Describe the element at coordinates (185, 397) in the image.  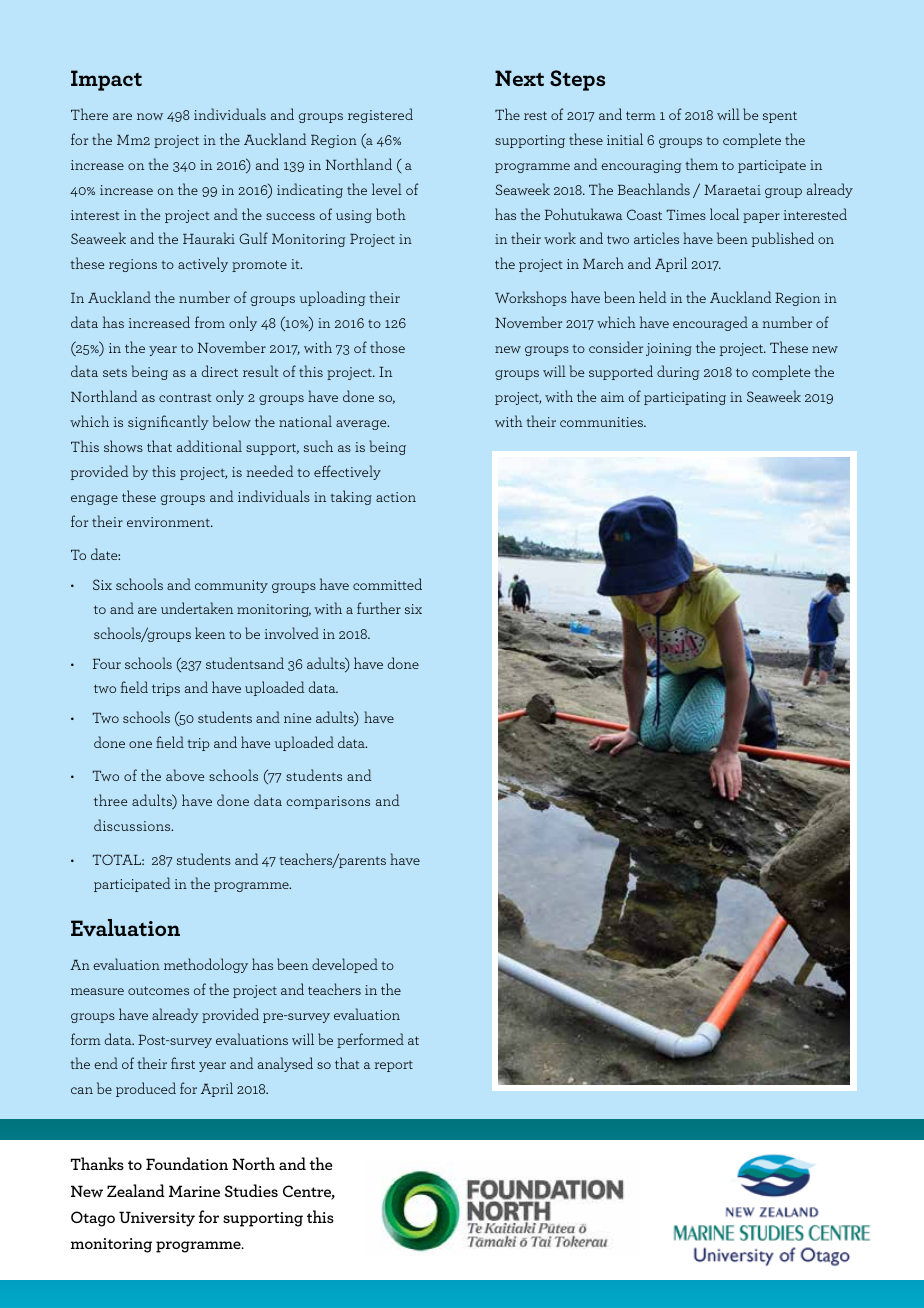
I see `contrast` at that location.
